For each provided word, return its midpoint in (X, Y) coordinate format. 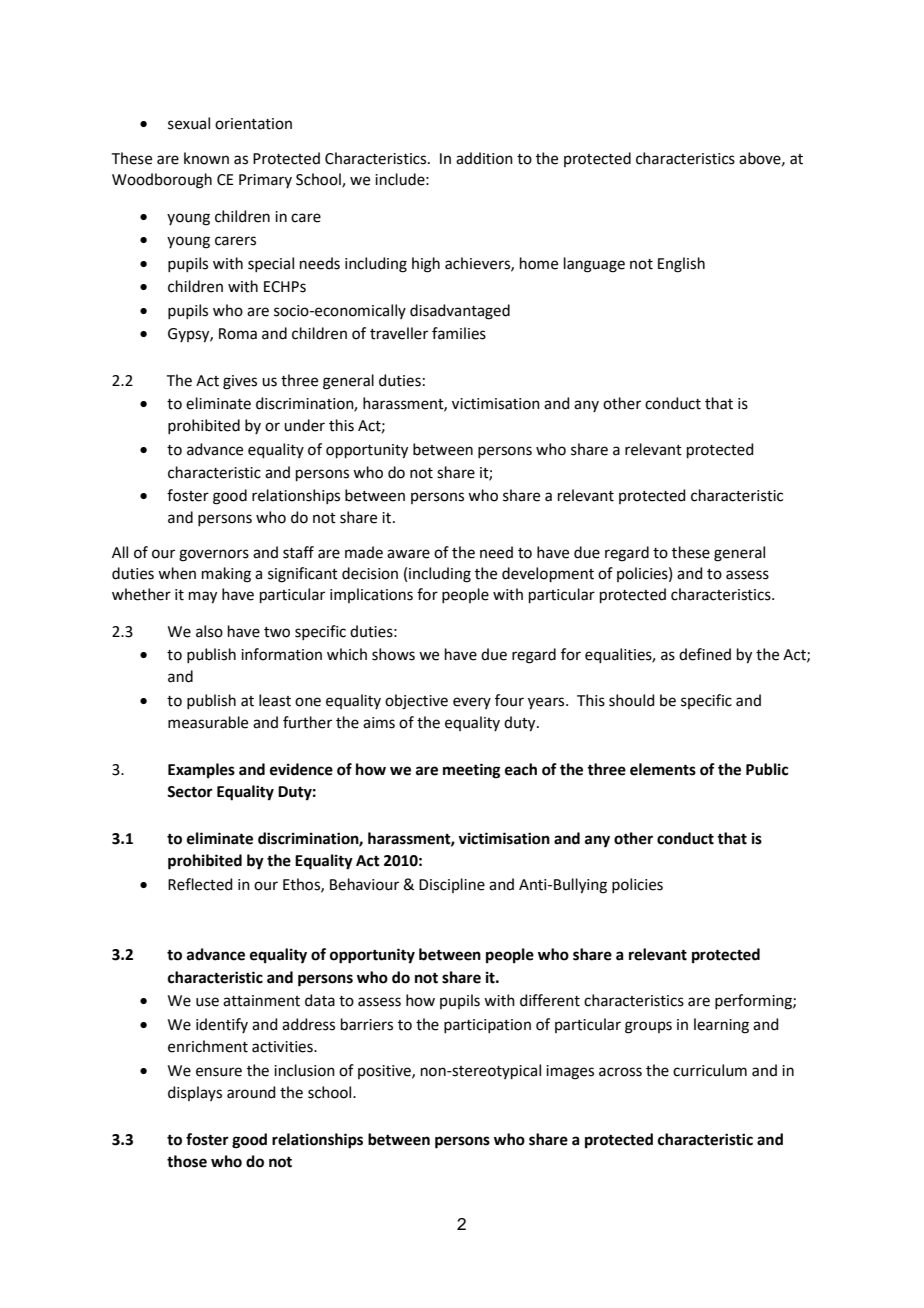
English (681, 265)
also (209, 631)
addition (484, 158)
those (187, 1161)
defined (705, 654)
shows (393, 654)
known (206, 158)
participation (487, 1026)
